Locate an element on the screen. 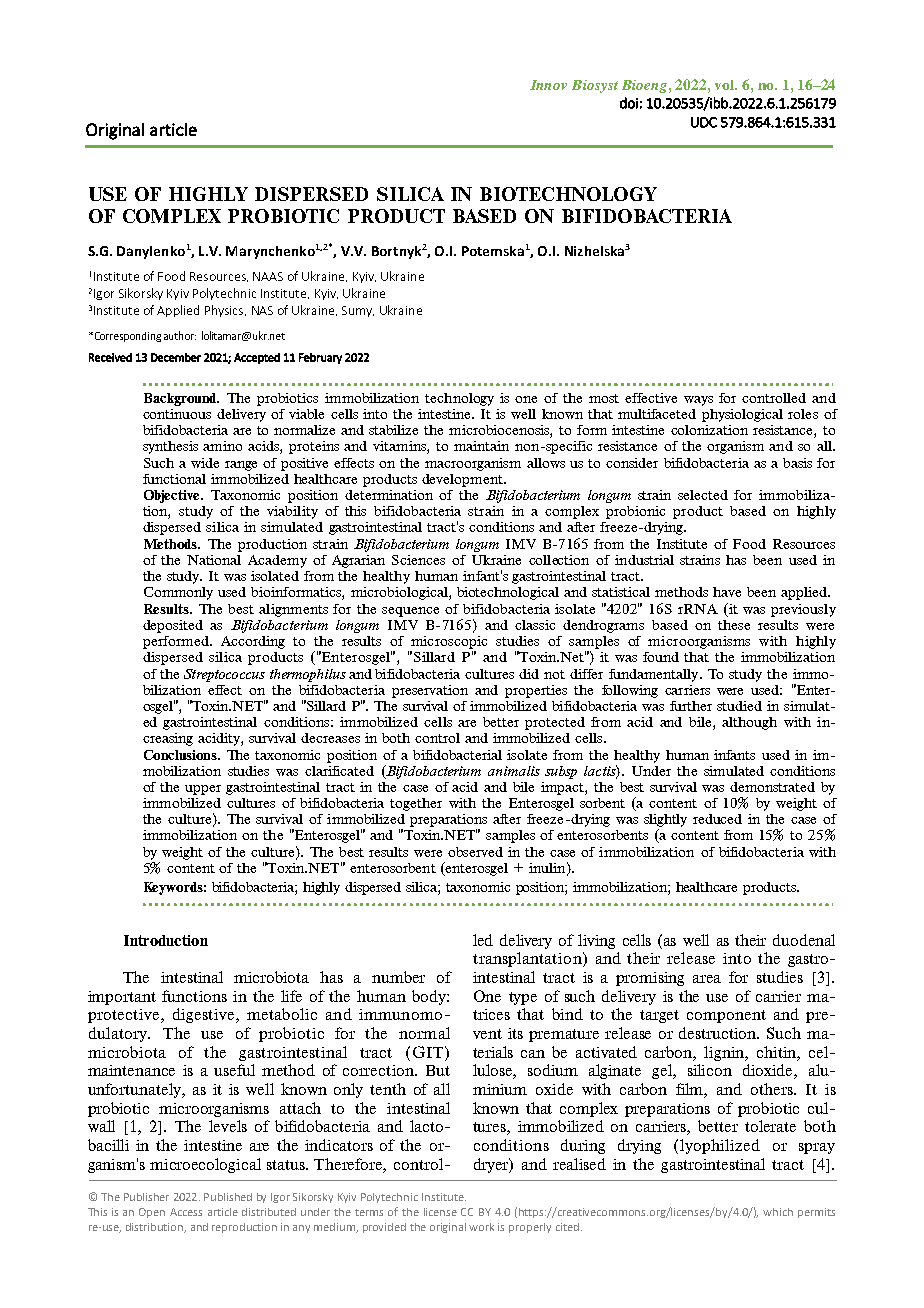  doi is located at coordinates (629, 103).
